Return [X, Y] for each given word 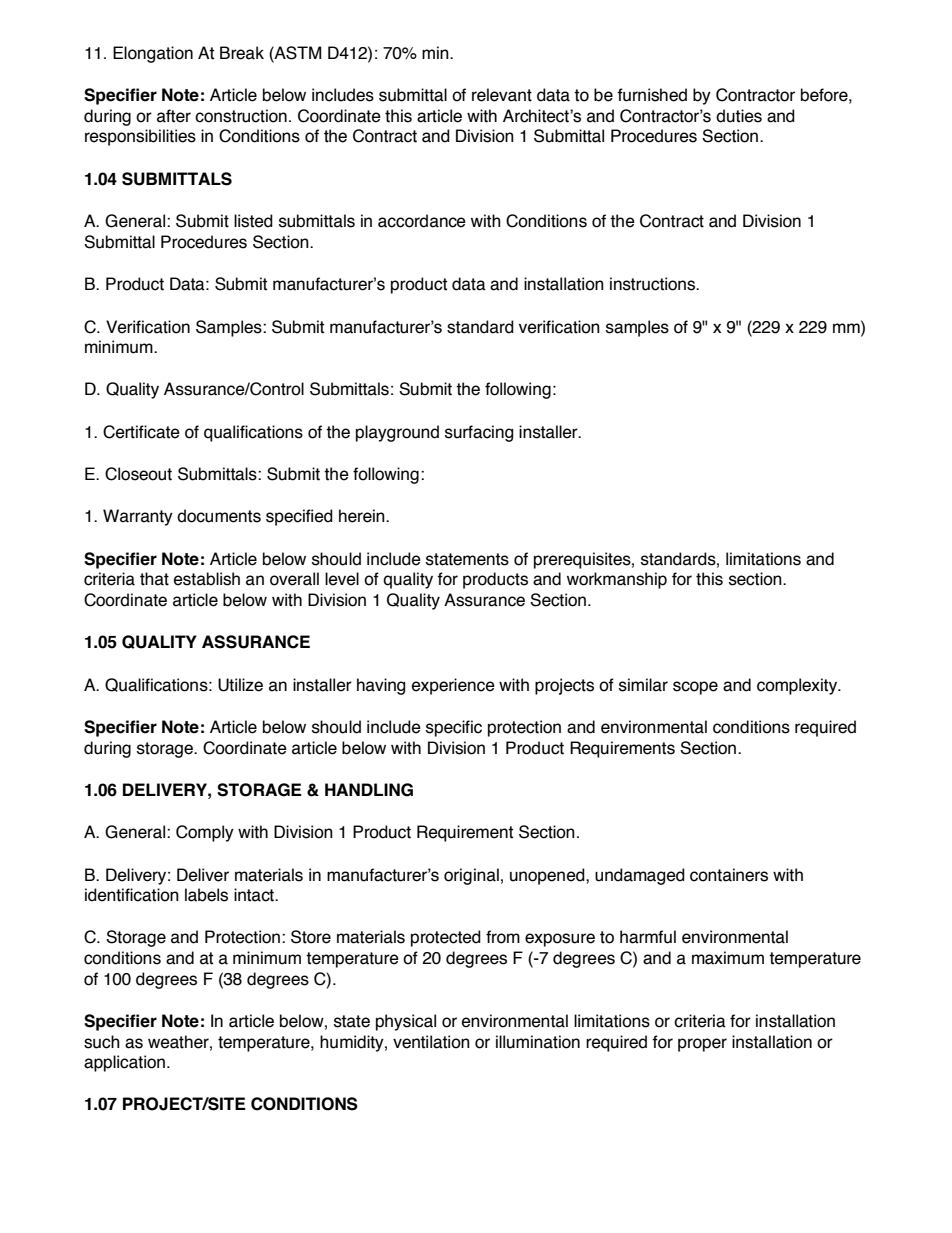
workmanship [617, 580]
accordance [422, 221]
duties [739, 116]
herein [363, 516]
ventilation [431, 1042]
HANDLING [369, 790]
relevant [502, 95]
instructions [654, 284]
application [124, 1063]
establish [207, 579]
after [174, 116]
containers [729, 875]
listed [253, 221]
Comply [205, 833]
